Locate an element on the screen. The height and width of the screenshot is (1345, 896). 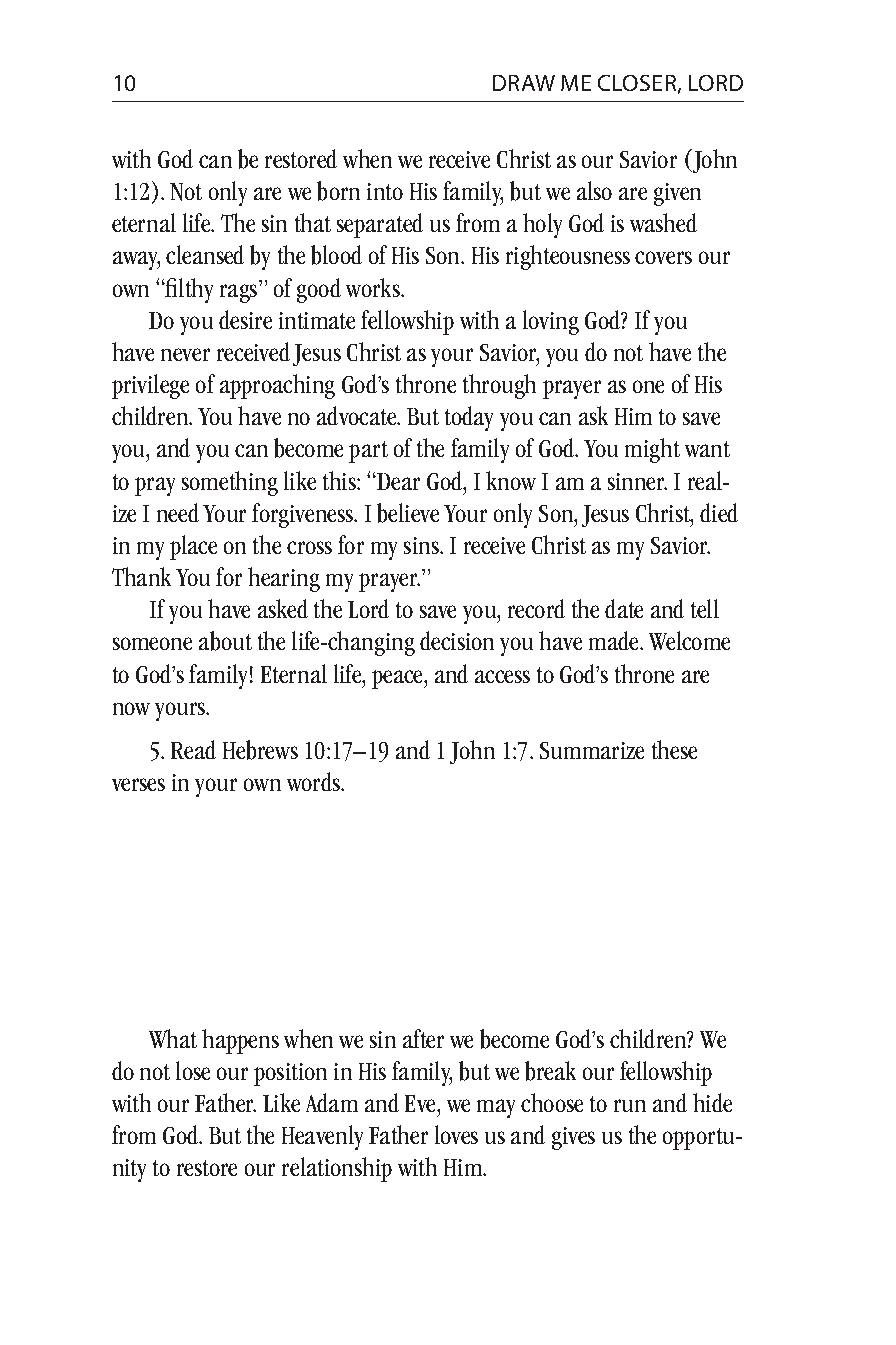
position is located at coordinates (290, 1074).
